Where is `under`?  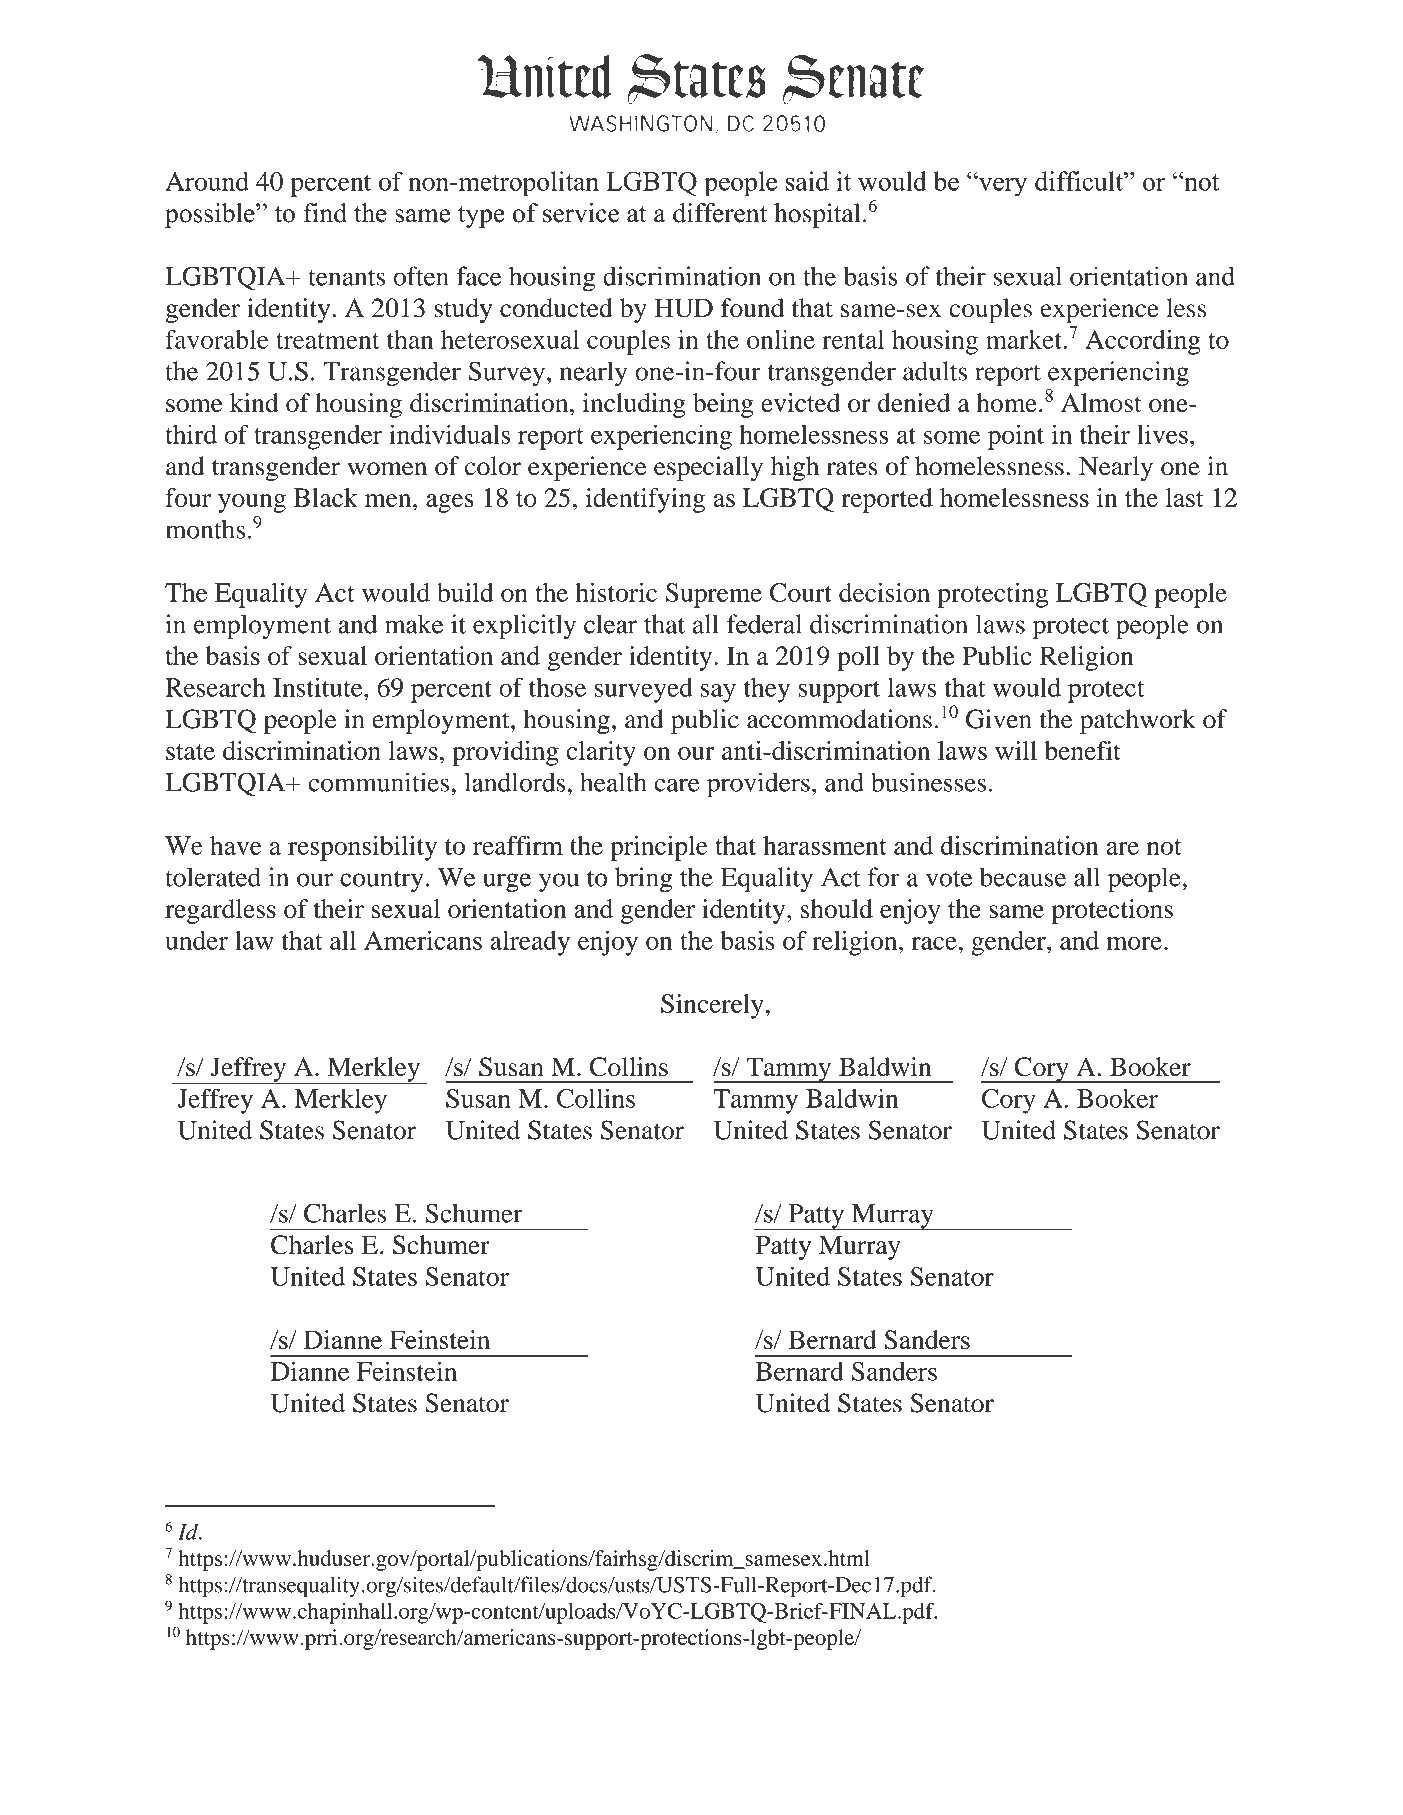 under is located at coordinates (196, 940).
